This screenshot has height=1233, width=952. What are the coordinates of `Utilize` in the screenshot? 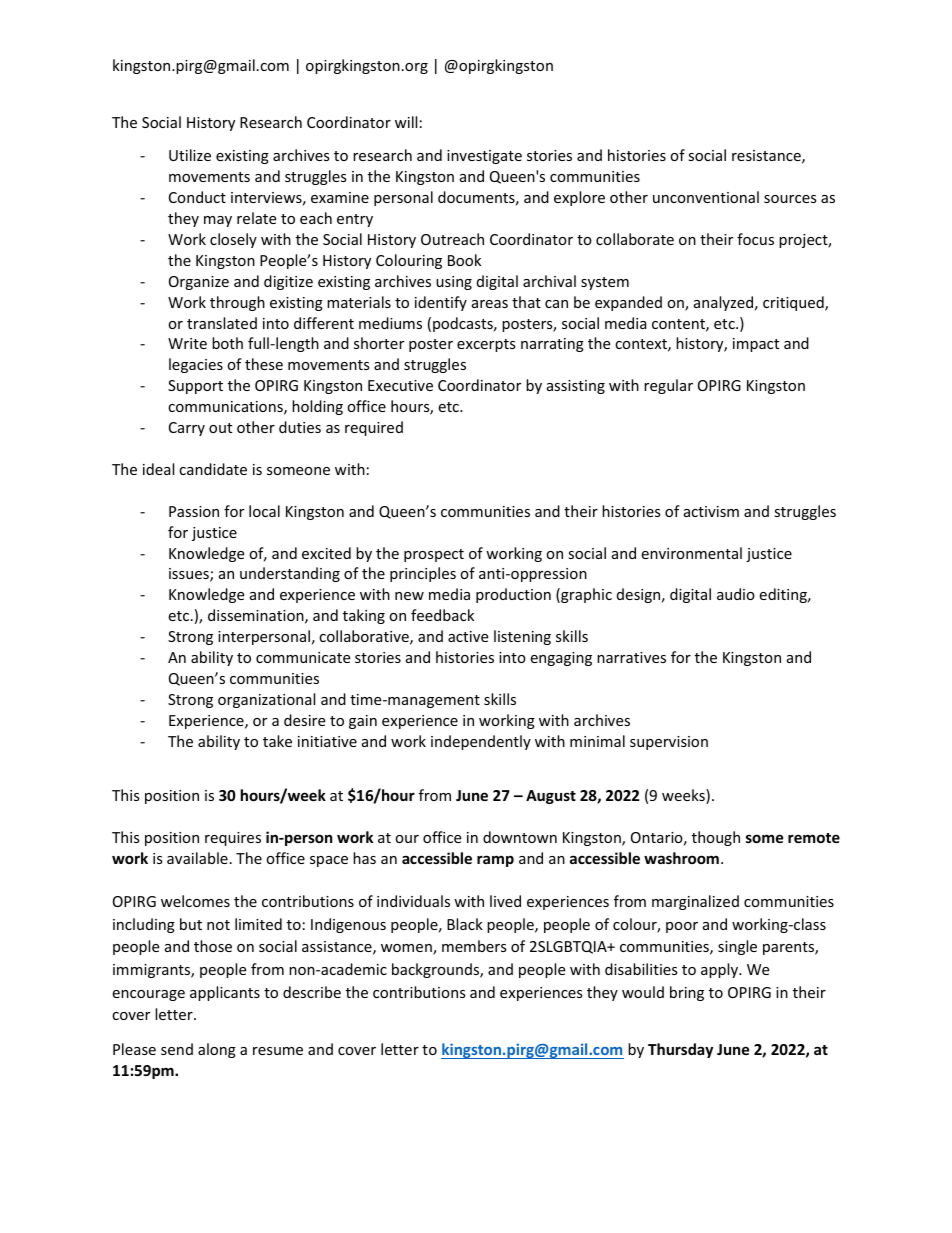 It's located at (190, 155).
